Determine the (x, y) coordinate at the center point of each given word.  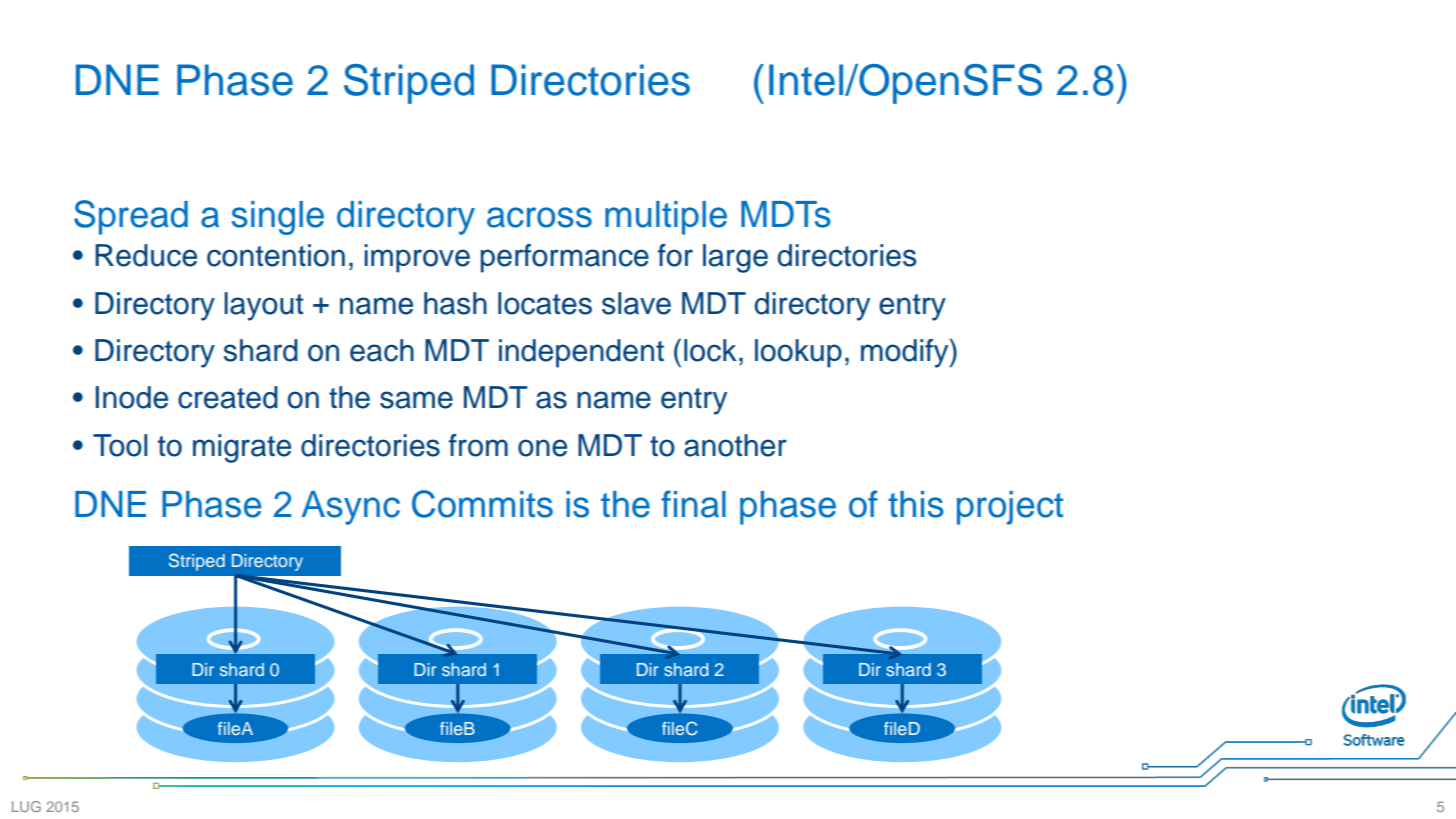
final (693, 504)
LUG (26, 806)
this (916, 504)
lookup (798, 353)
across (539, 217)
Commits (482, 504)
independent (581, 353)
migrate (242, 448)
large (735, 258)
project (1010, 508)
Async (351, 508)
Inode (132, 397)
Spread (131, 217)
